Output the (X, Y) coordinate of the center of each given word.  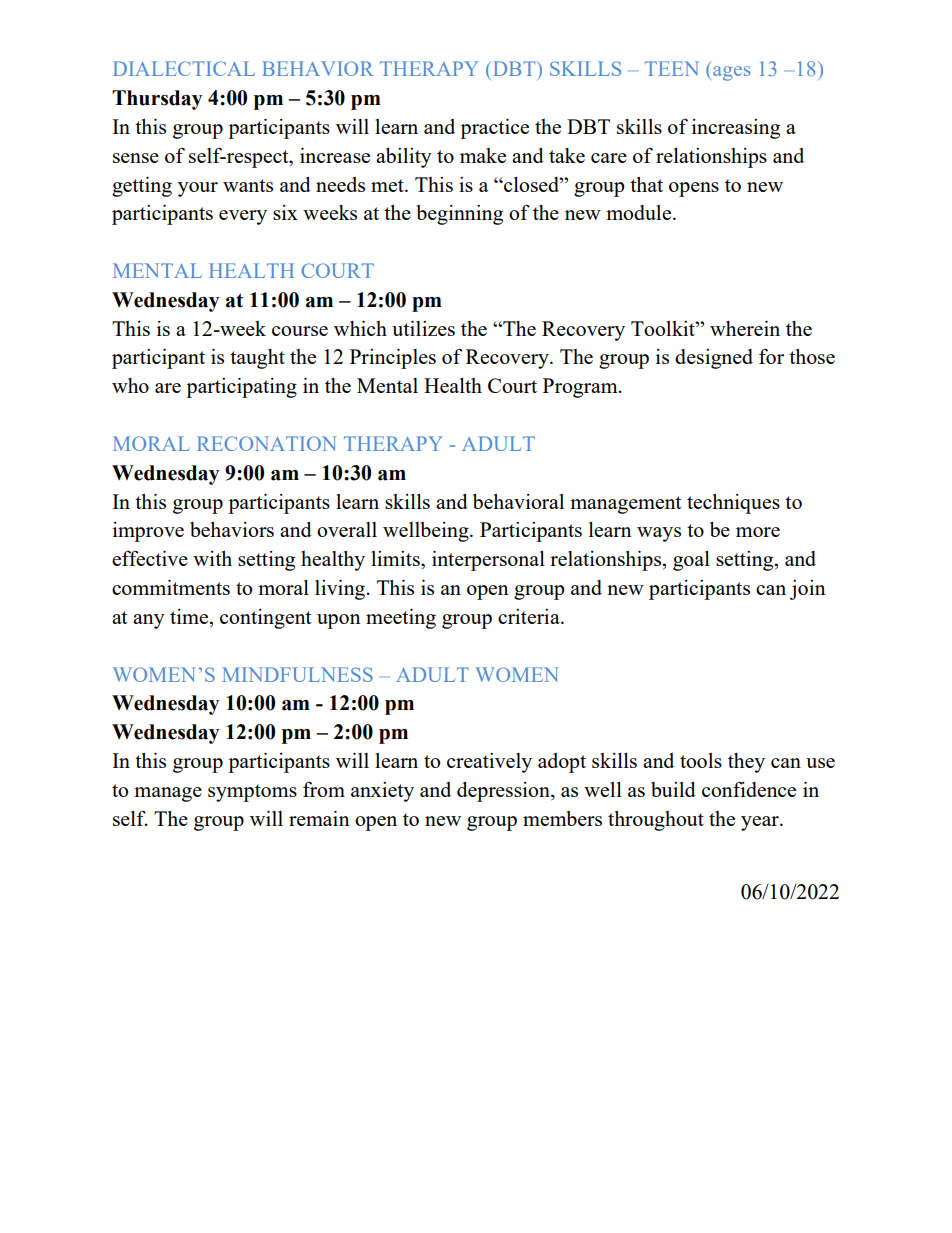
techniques (733, 504)
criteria (530, 616)
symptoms (252, 793)
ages (732, 73)
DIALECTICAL (184, 68)
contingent (265, 619)
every (243, 217)
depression (504, 792)
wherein (745, 328)
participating (241, 388)
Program (581, 388)
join (808, 590)
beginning (460, 215)
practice (494, 129)
